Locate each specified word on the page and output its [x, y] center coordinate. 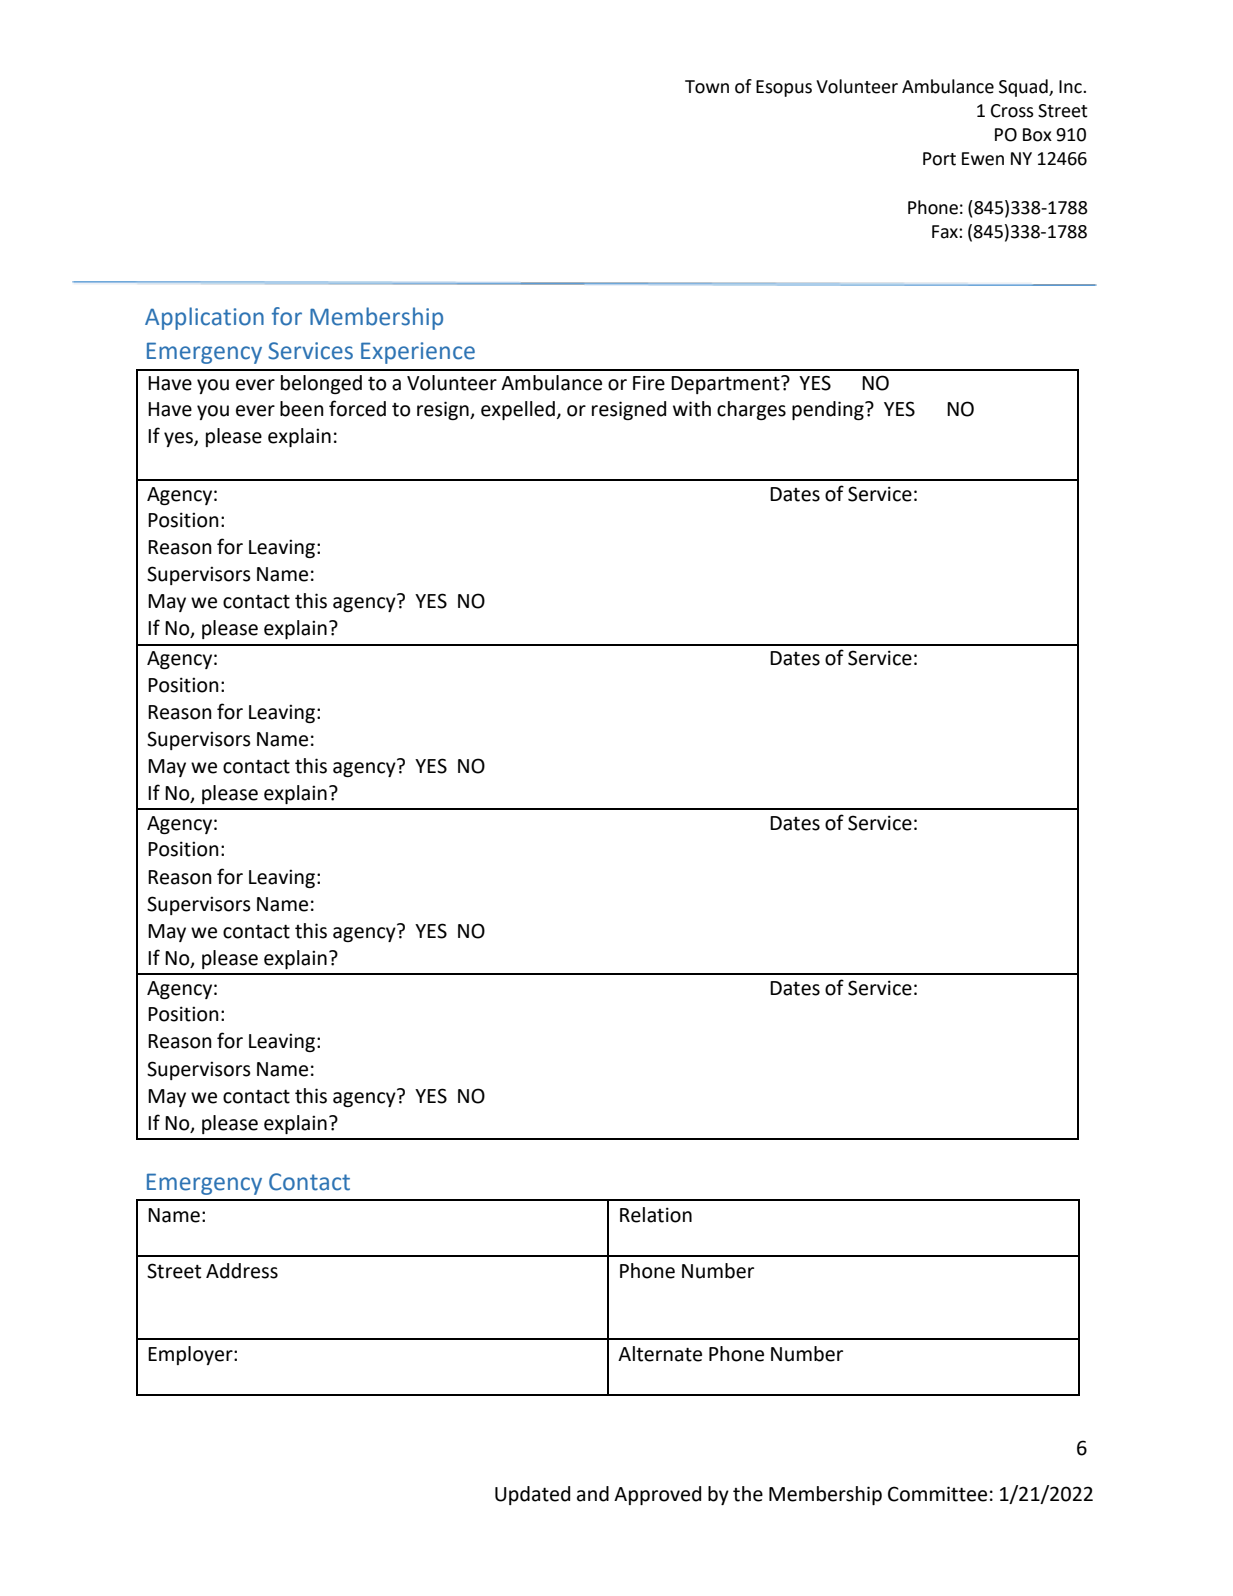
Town [707, 87]
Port [939, 159]
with [692, 409]
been [302, 409]
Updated [532, 1495]
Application [204, 318]
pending [829, 410]
